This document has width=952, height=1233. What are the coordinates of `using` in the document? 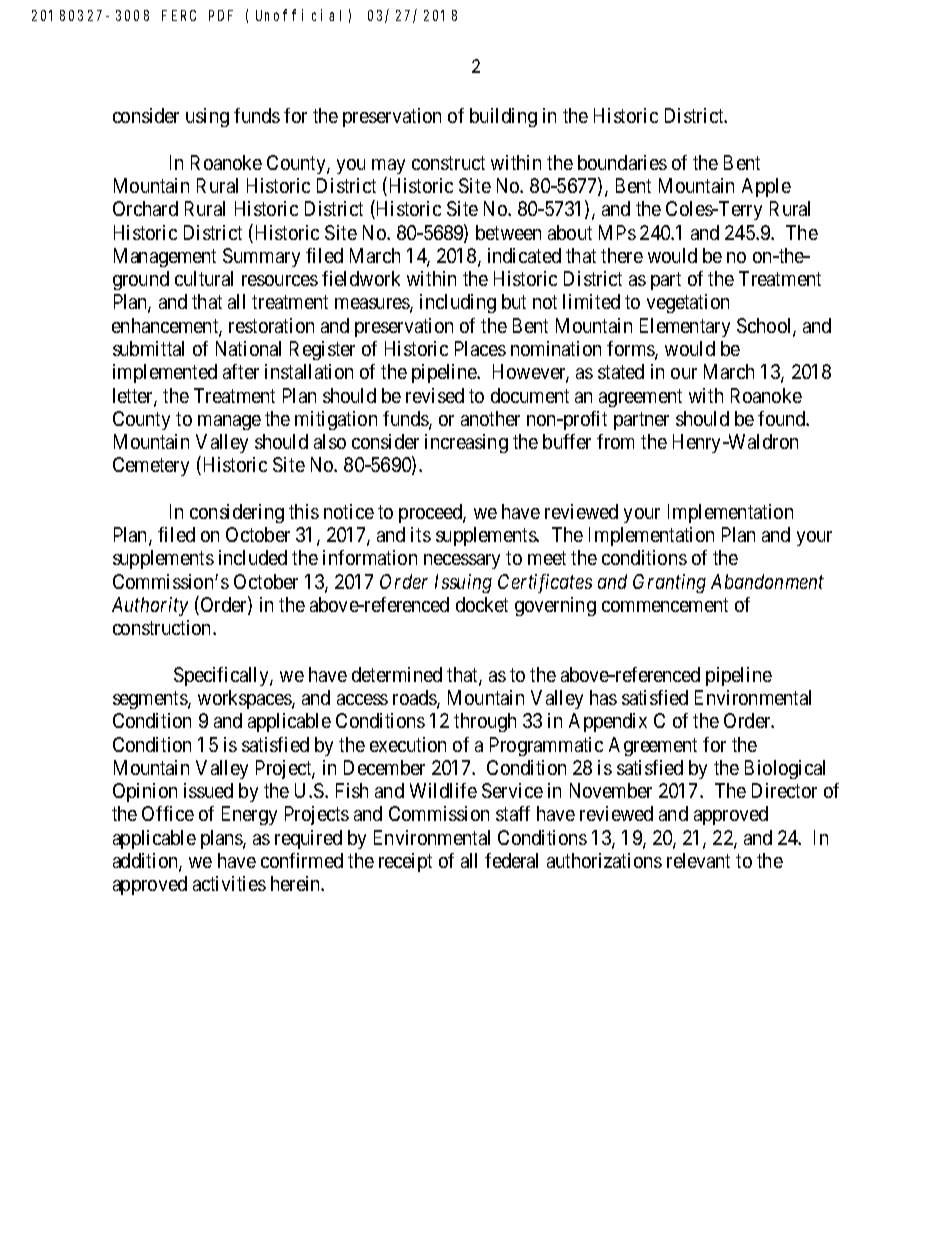 It's located at (207, 117).
